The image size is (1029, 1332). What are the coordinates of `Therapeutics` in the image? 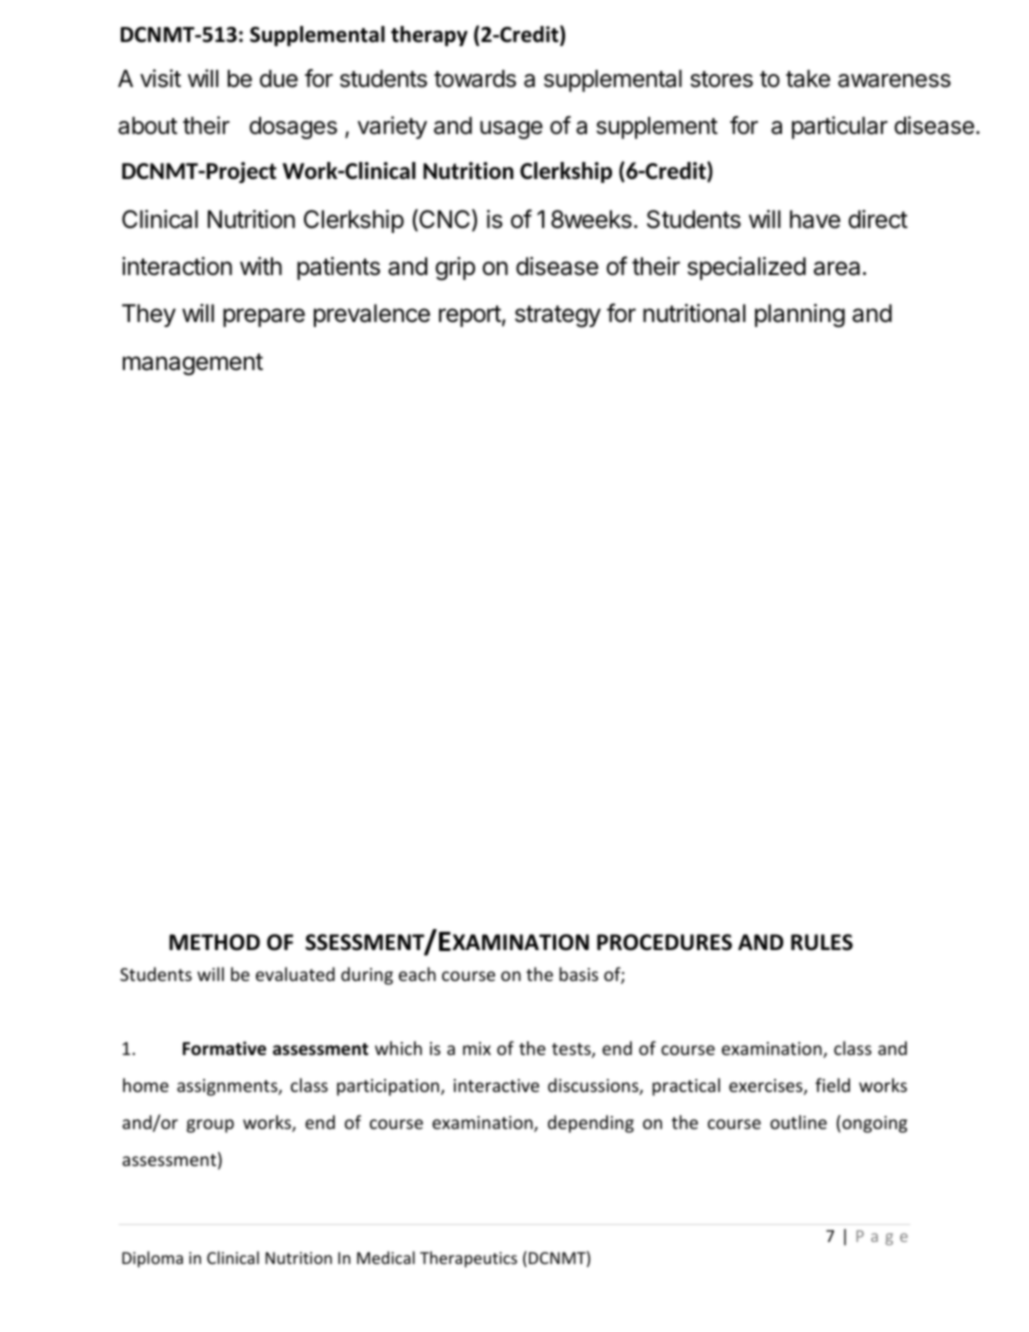 It's located at (468, 1259).
